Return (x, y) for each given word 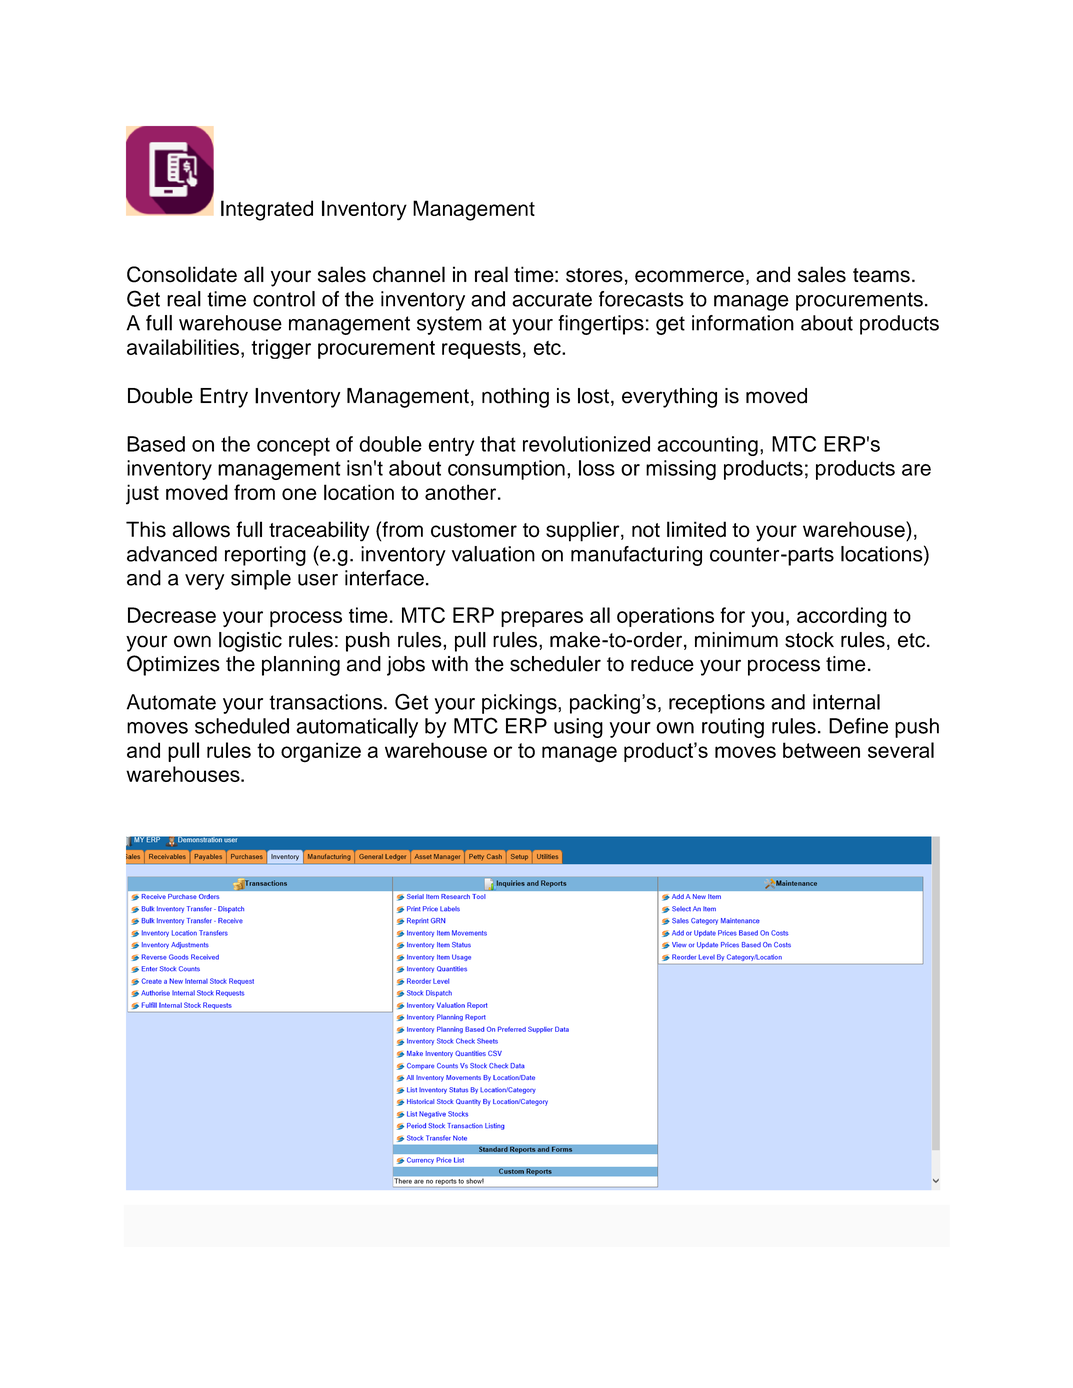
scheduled (242, 726)
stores (594, 275)
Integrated (267, 210)
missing (681, 470)
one (299, 494)
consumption (506, 470)
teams (881, 275)
